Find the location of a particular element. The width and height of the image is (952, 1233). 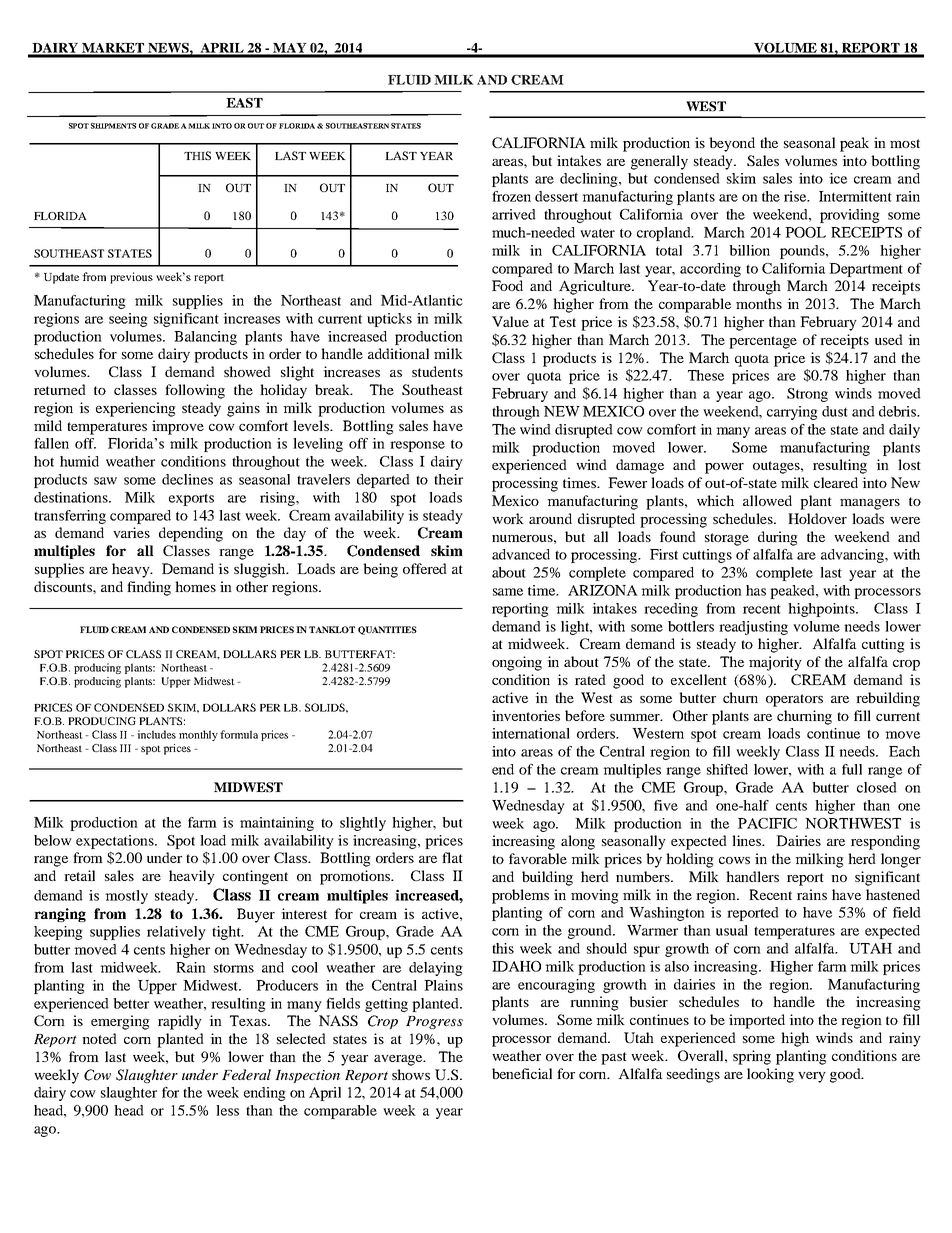

frozen is located at coordinates (511, 196).
